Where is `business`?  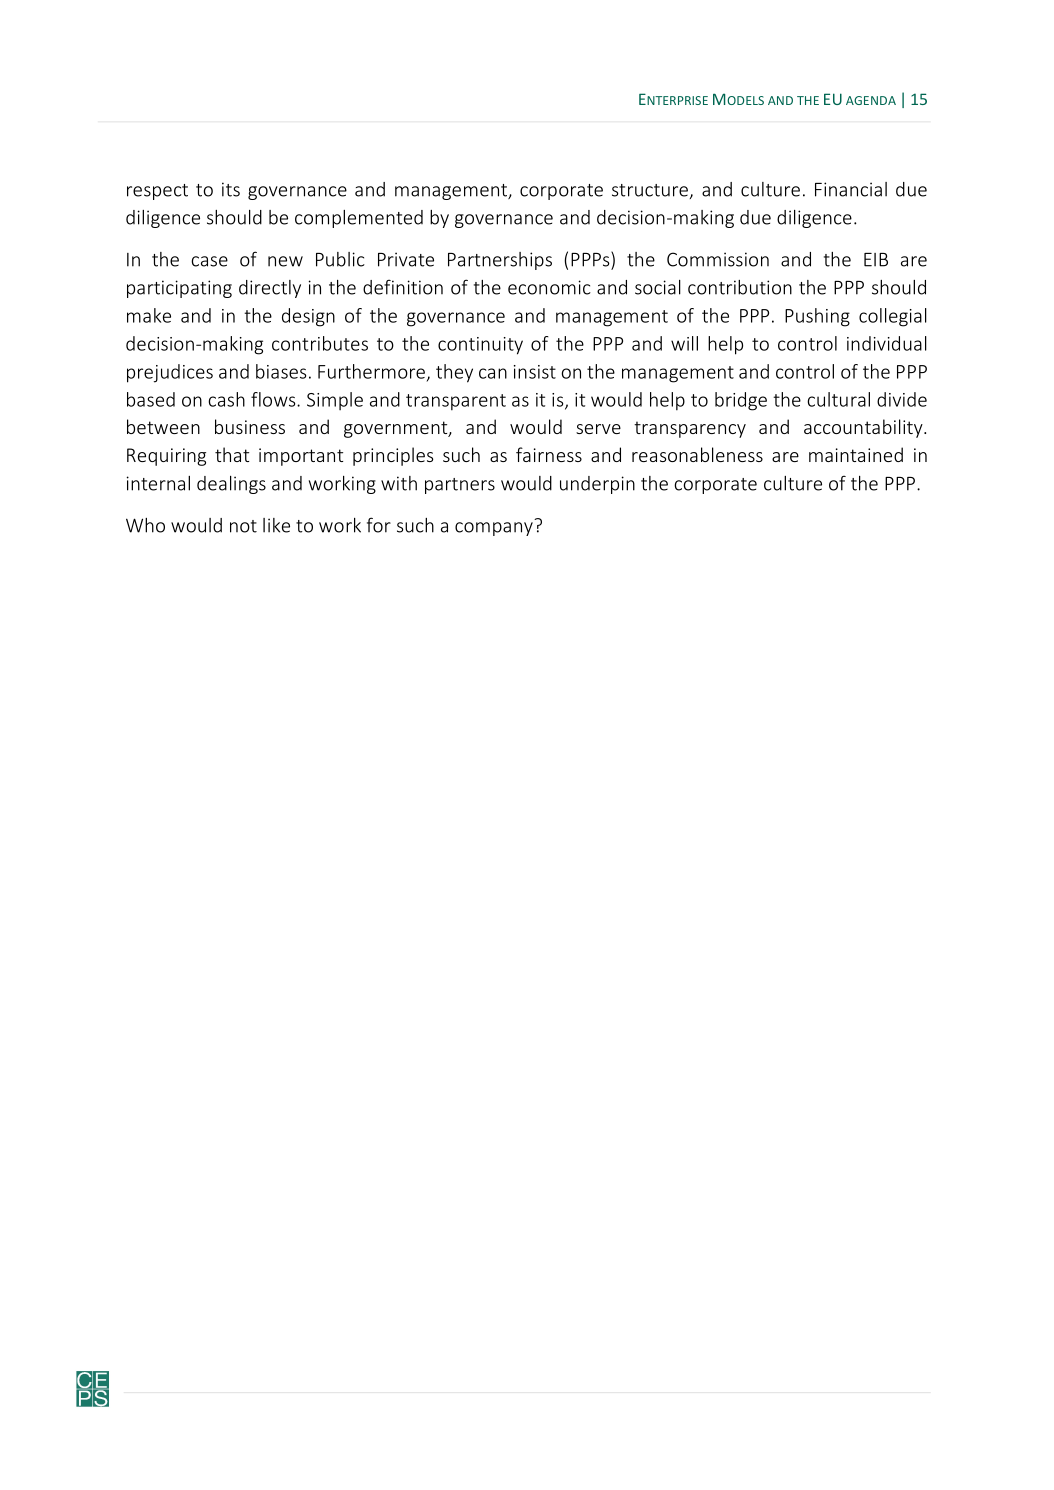 business is located at coordinates (250, 426).
